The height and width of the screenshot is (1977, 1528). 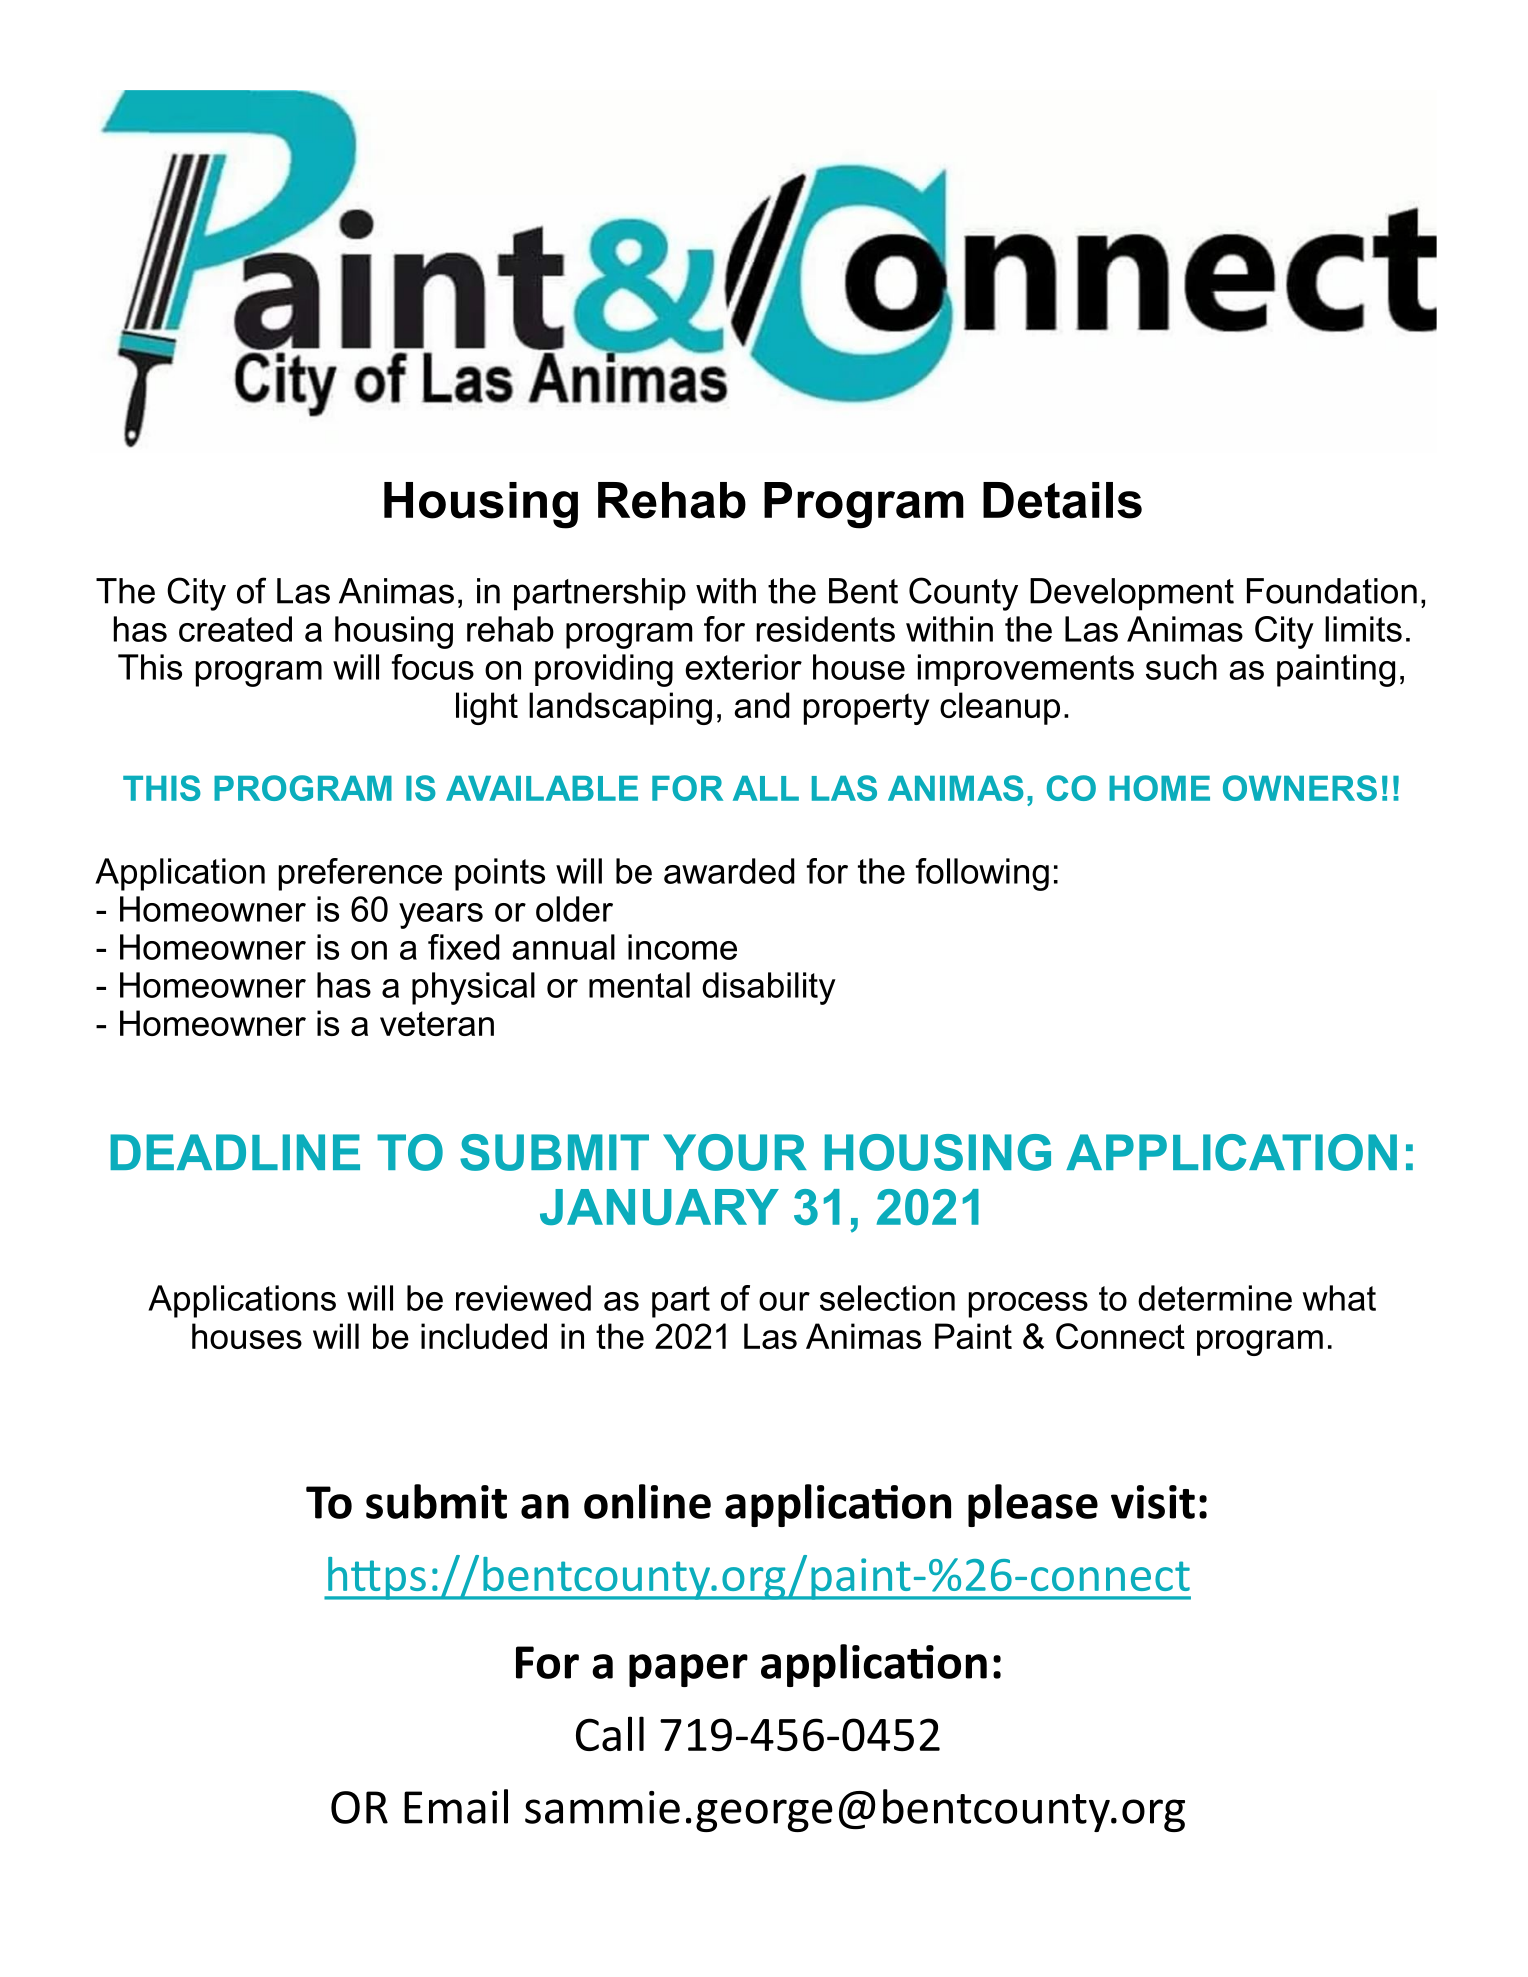 What do you see at coordinates (610, 1733) in the screenshot?
I see `Call` at bounding box center [610, 1733].
